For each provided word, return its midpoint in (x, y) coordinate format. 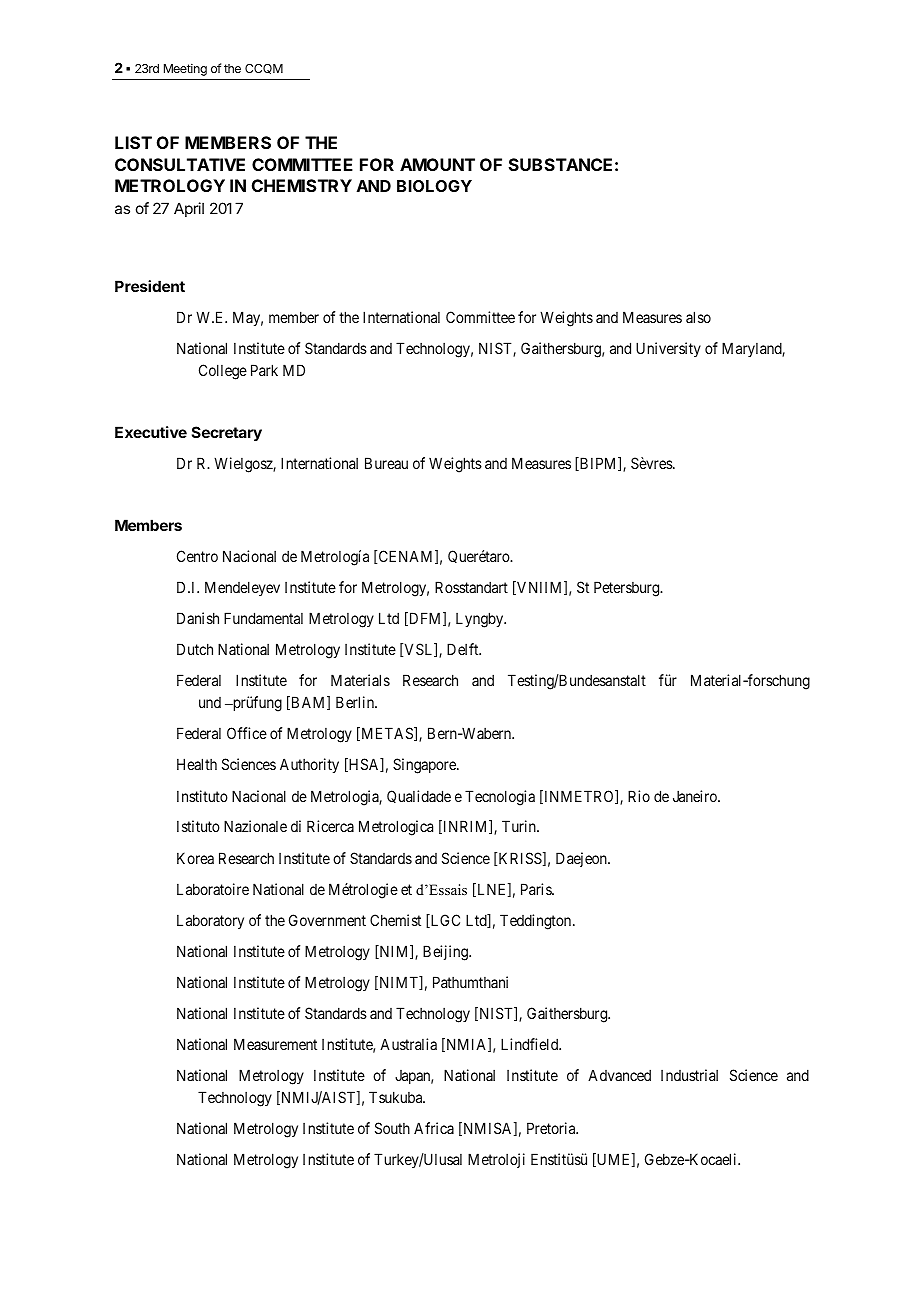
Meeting (185, 69)
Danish (198, 618)
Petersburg (628, 589)
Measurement (275, 1044)
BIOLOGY (434, 186)
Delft (464, 649)
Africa (434, 1128)
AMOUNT (437, 164)
